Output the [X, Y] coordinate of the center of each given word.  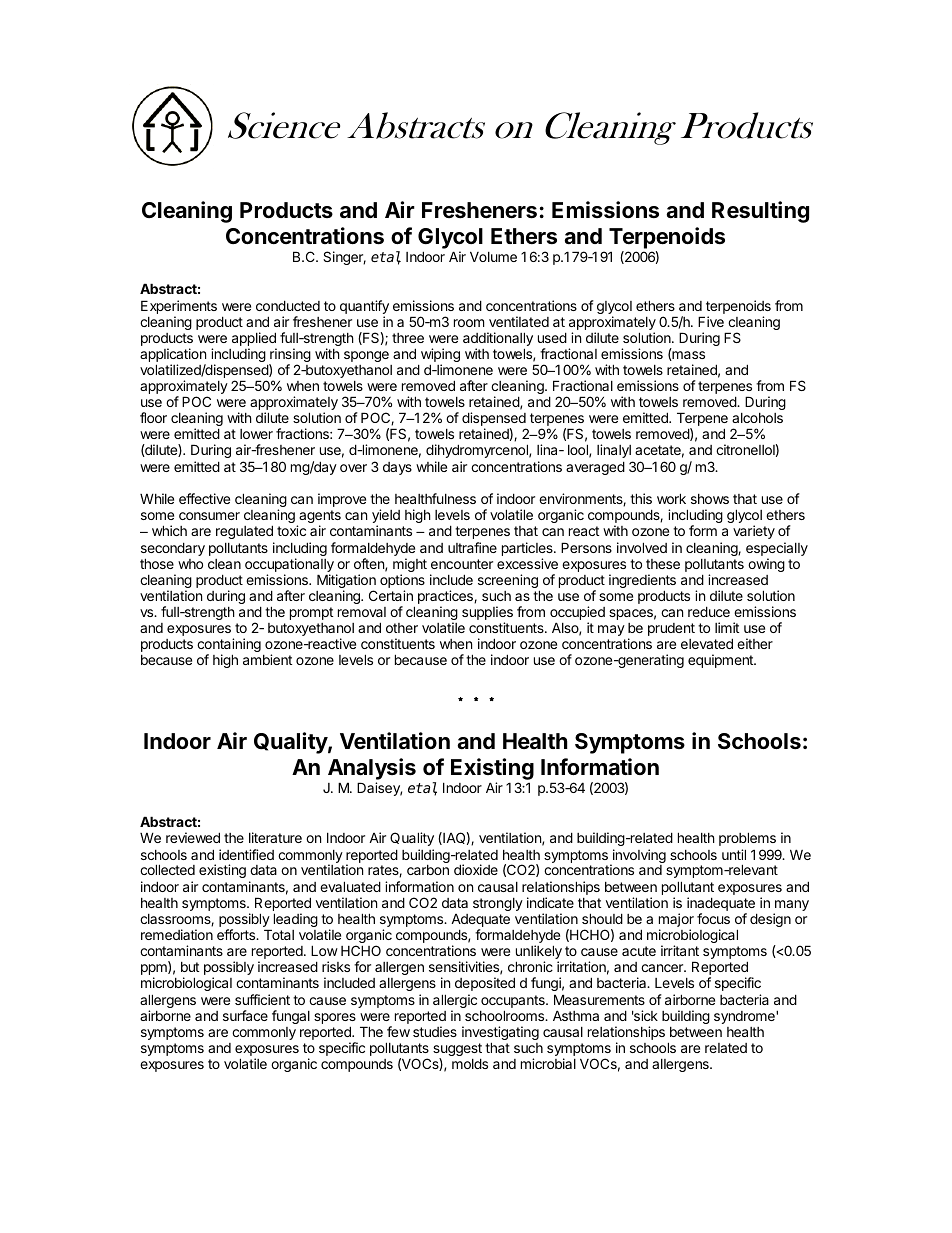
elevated [707, 643]
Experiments [179, 307]
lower [256, 434]
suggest [457, 1051]
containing [229, 646]
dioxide [476, 869]
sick [645, 1015]
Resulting [760, 212]
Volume [493, 256]
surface [245, 1015]
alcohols [757, 418]
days [397, 468]
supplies [487, 614]
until [734, 854]
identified [246, 854]
